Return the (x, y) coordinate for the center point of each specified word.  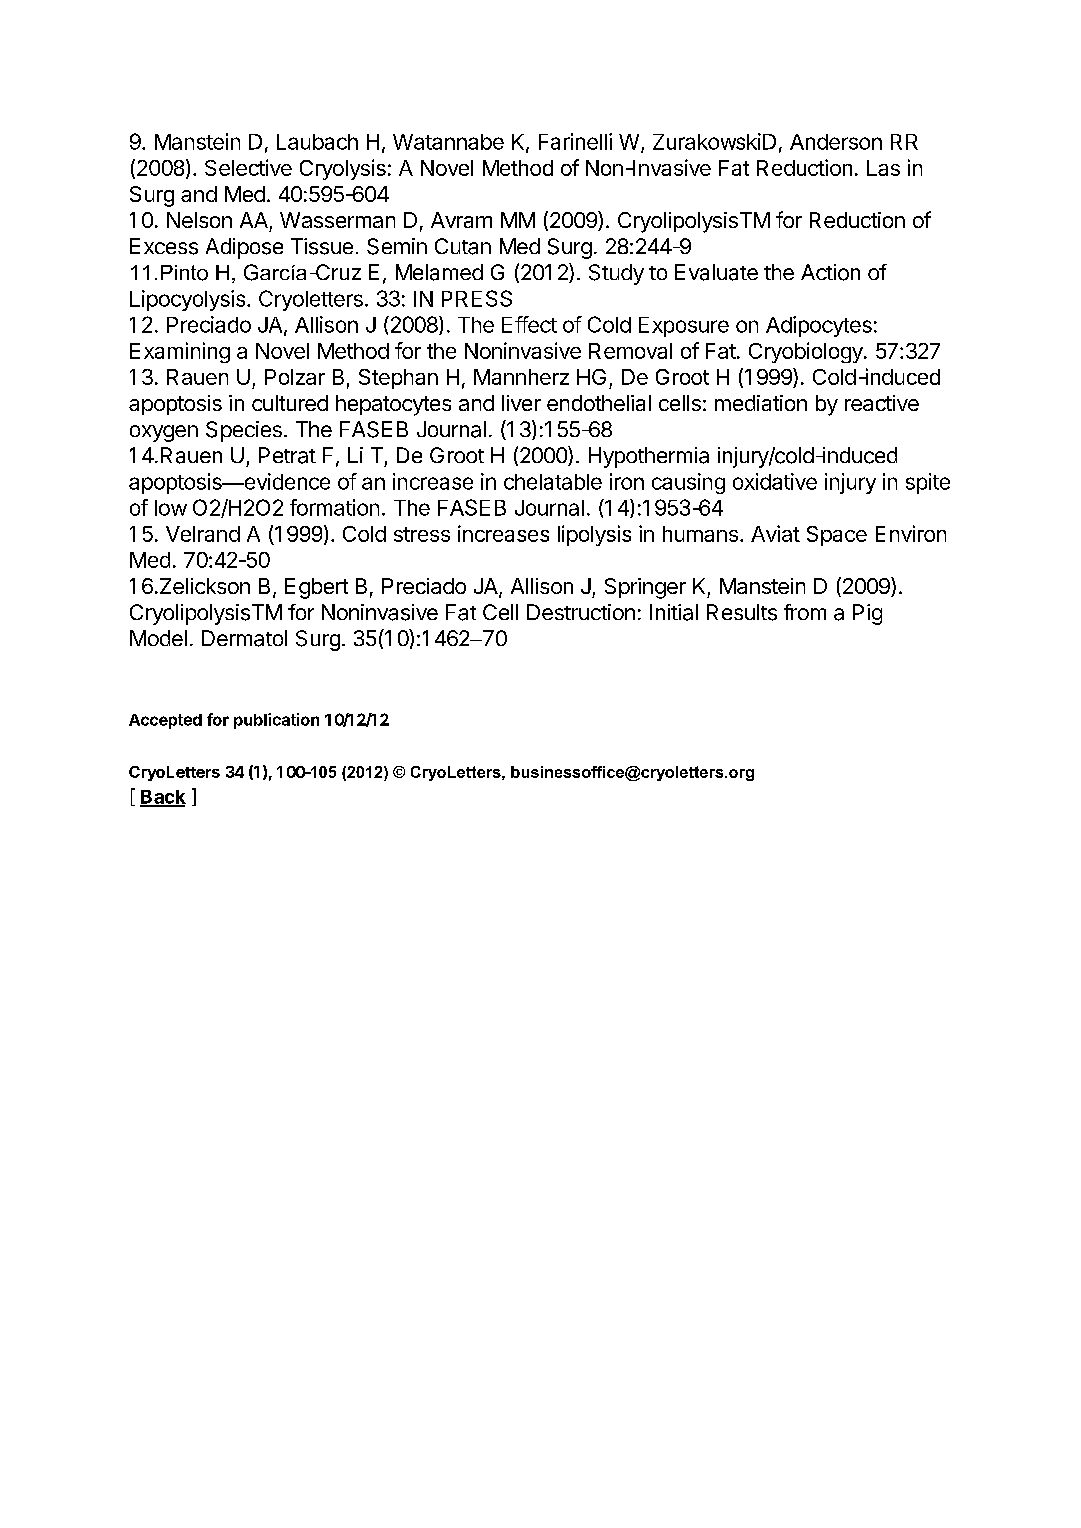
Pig (867, 614)
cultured (290, 403)
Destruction (581, 612)
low (171, 508)
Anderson (836, 142)
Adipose (244, 248)
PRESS (477, 298)
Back (163, 798)
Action (830, 272)
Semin (397, 246)
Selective (248, 167)
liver (521, 403)
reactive (882, 403)
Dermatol (244, 638)
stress (422, 534)
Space (837, 536)
